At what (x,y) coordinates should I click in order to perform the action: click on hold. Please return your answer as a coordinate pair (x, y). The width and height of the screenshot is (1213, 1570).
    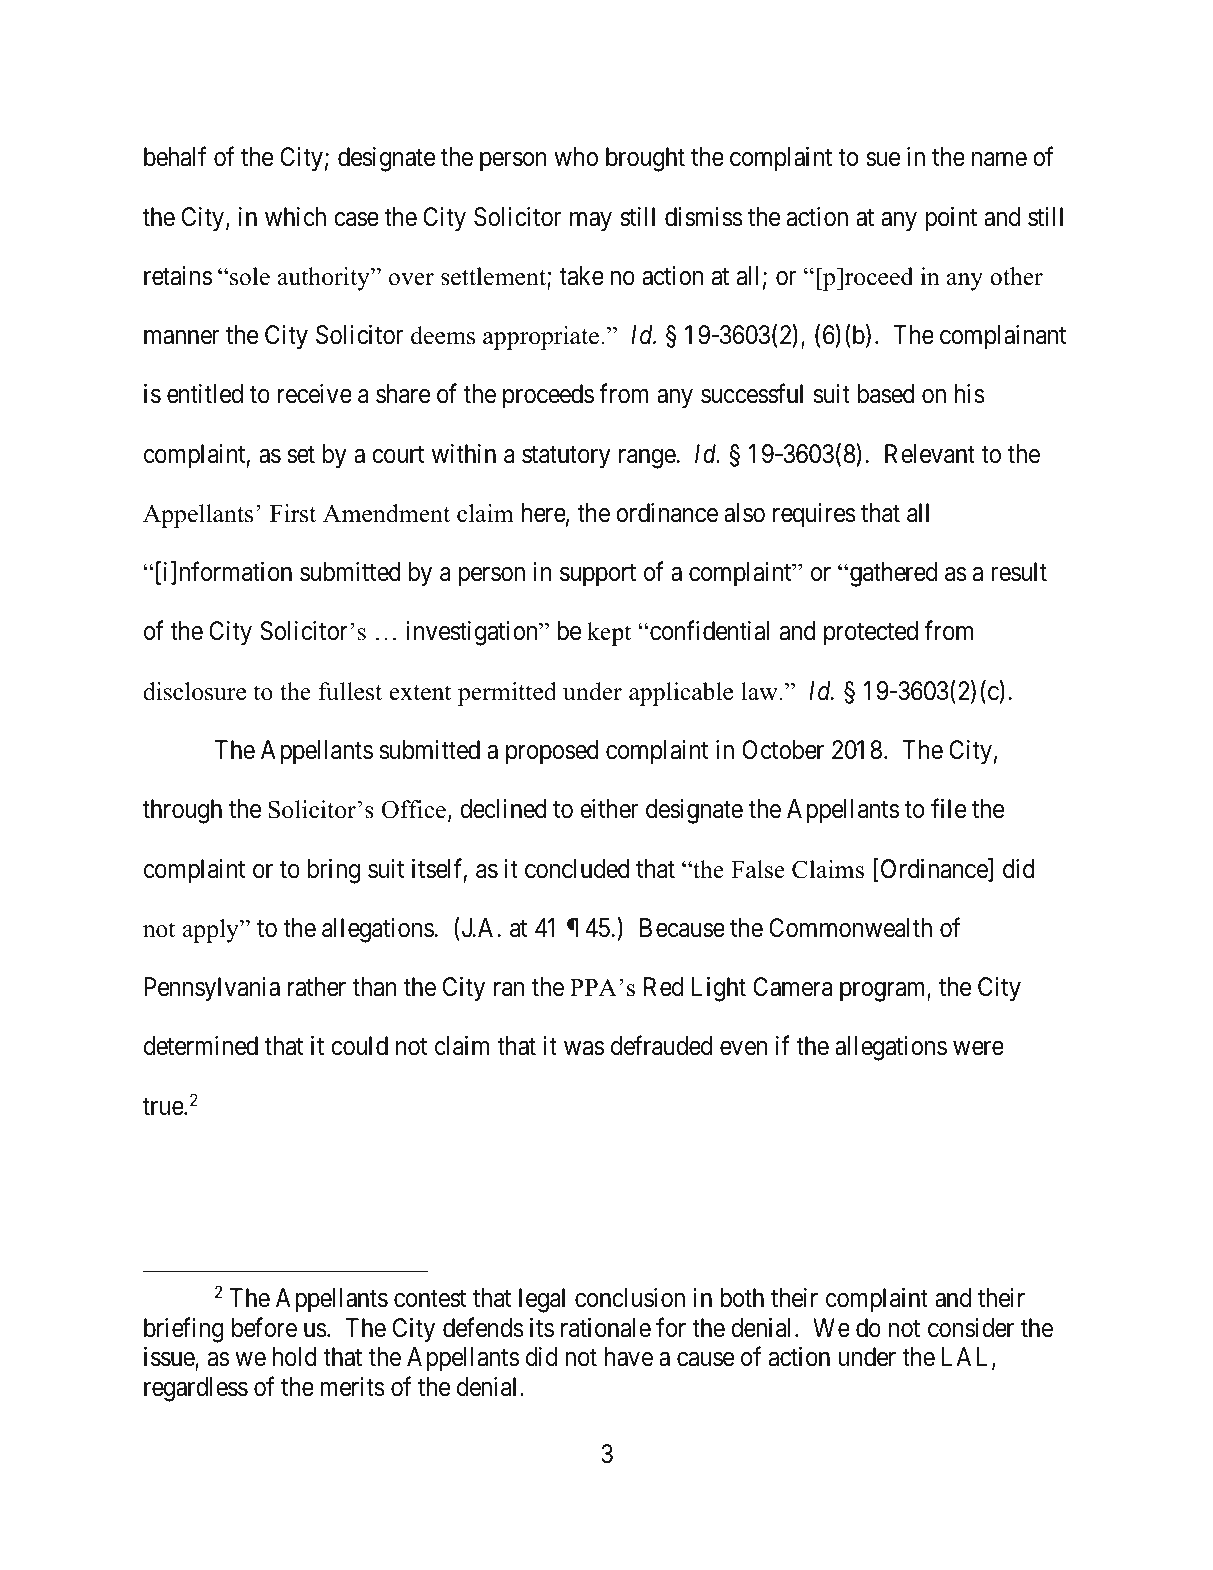
    Looking at the image, I should click on (295, 1357).
